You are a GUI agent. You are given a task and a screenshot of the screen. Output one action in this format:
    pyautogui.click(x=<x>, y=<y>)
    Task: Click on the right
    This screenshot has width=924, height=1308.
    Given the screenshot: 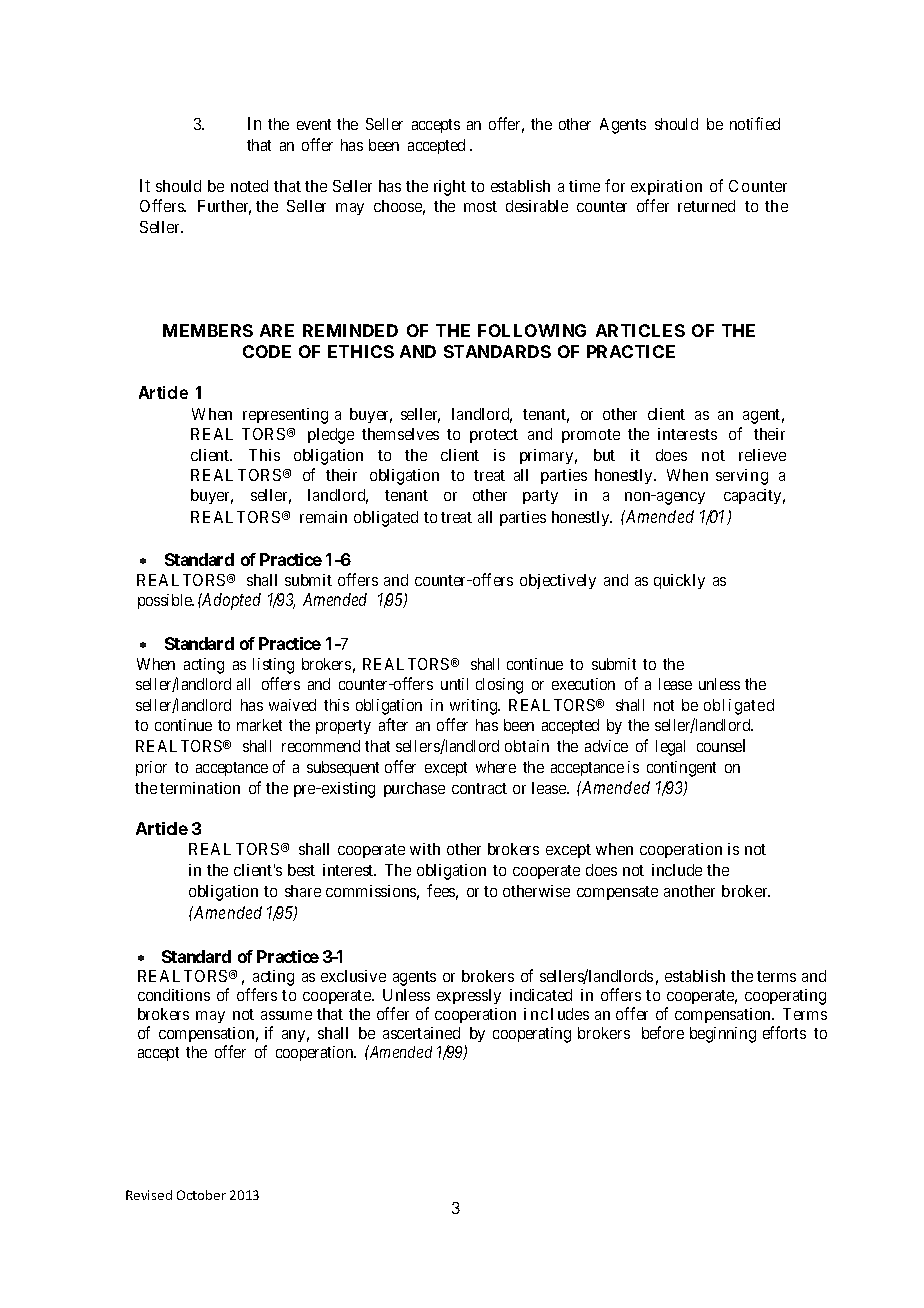 What is the action you would take?
    pyautogui.click(x=450, y=188)
